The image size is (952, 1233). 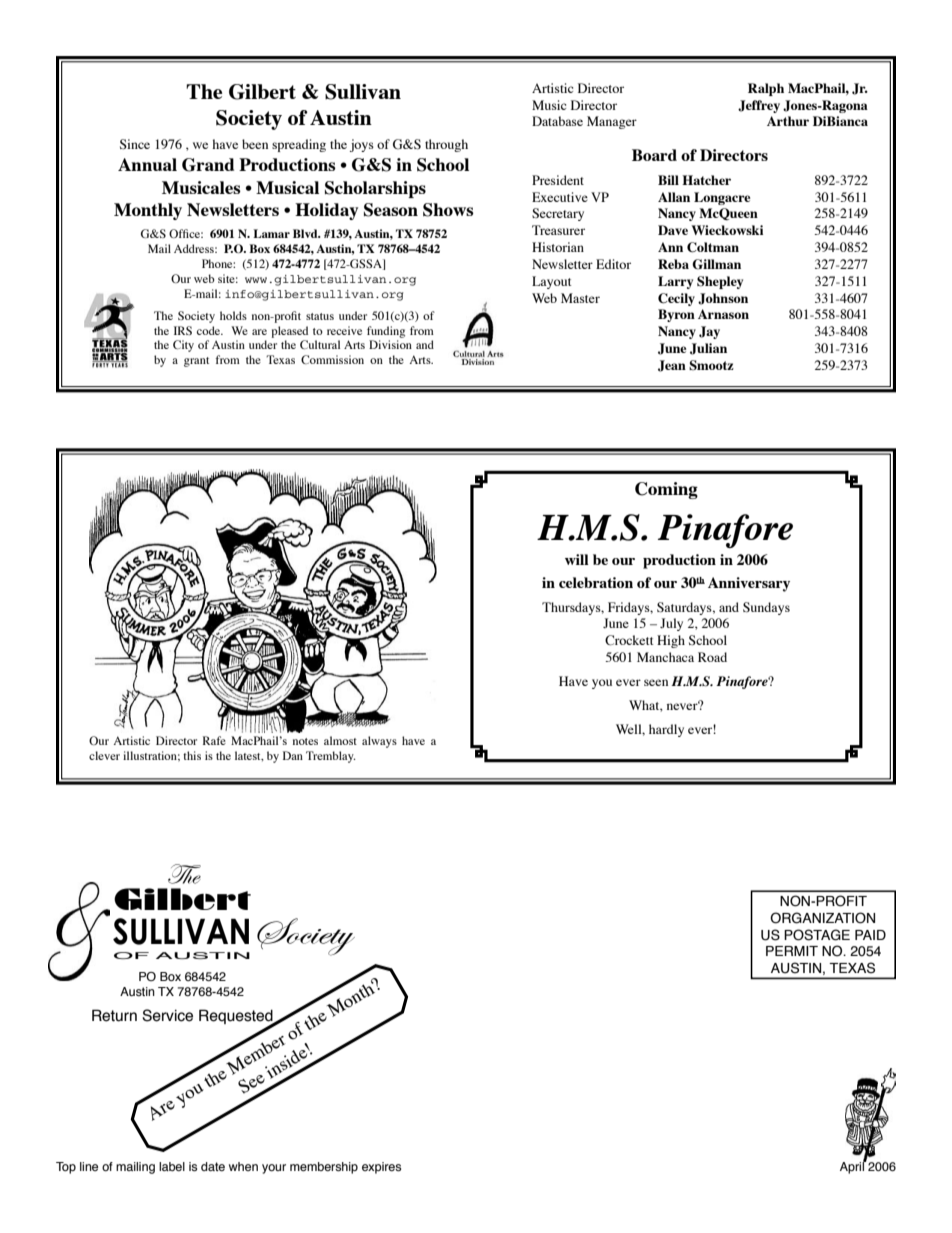 What do you see at coordinates (596, 582) in the screenshot?
I see `celebration` at bounding box center [596, 582].
